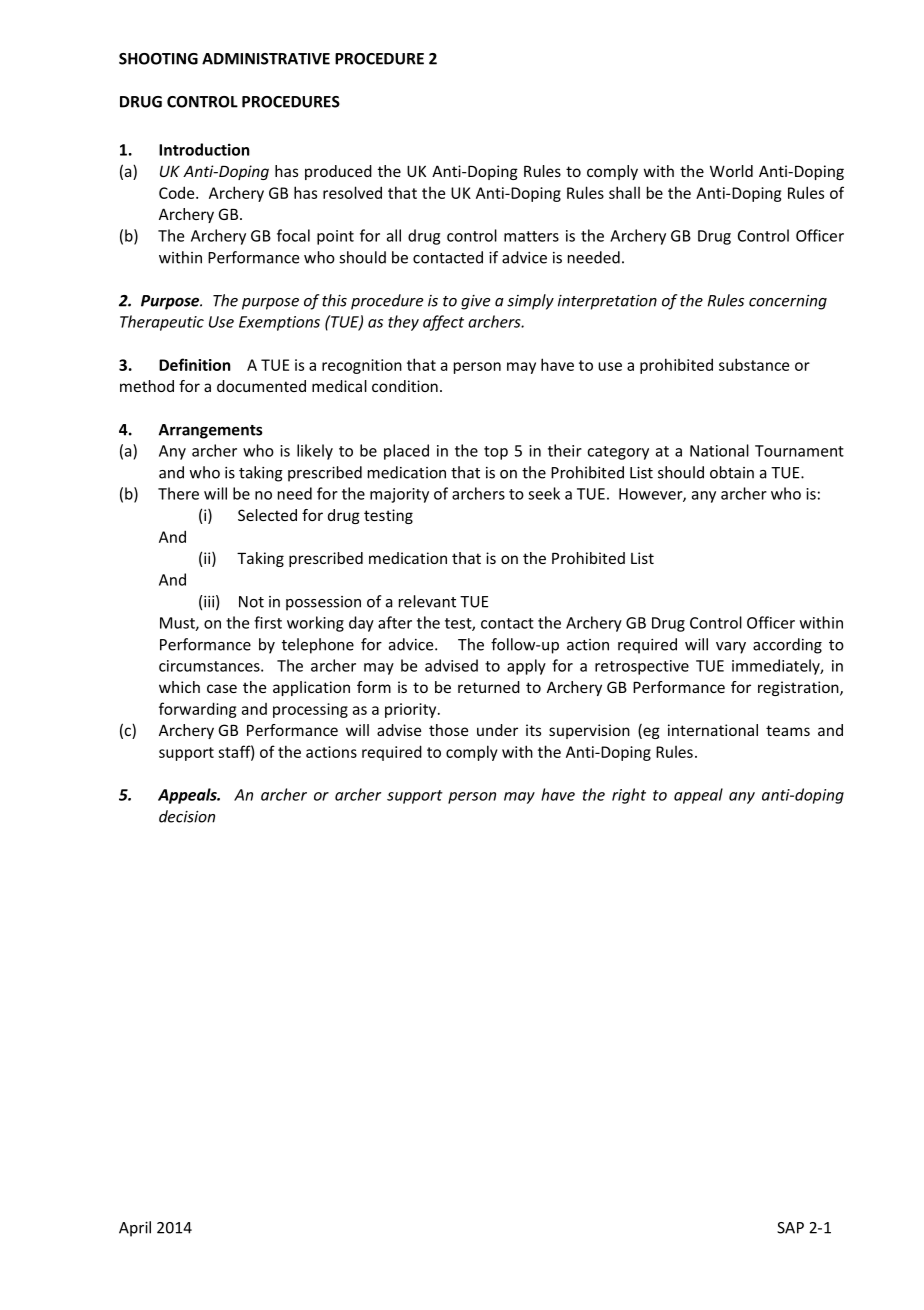  Describe the element at coordinates (489, 687) in the screenshot. I see `returned` at that location.
